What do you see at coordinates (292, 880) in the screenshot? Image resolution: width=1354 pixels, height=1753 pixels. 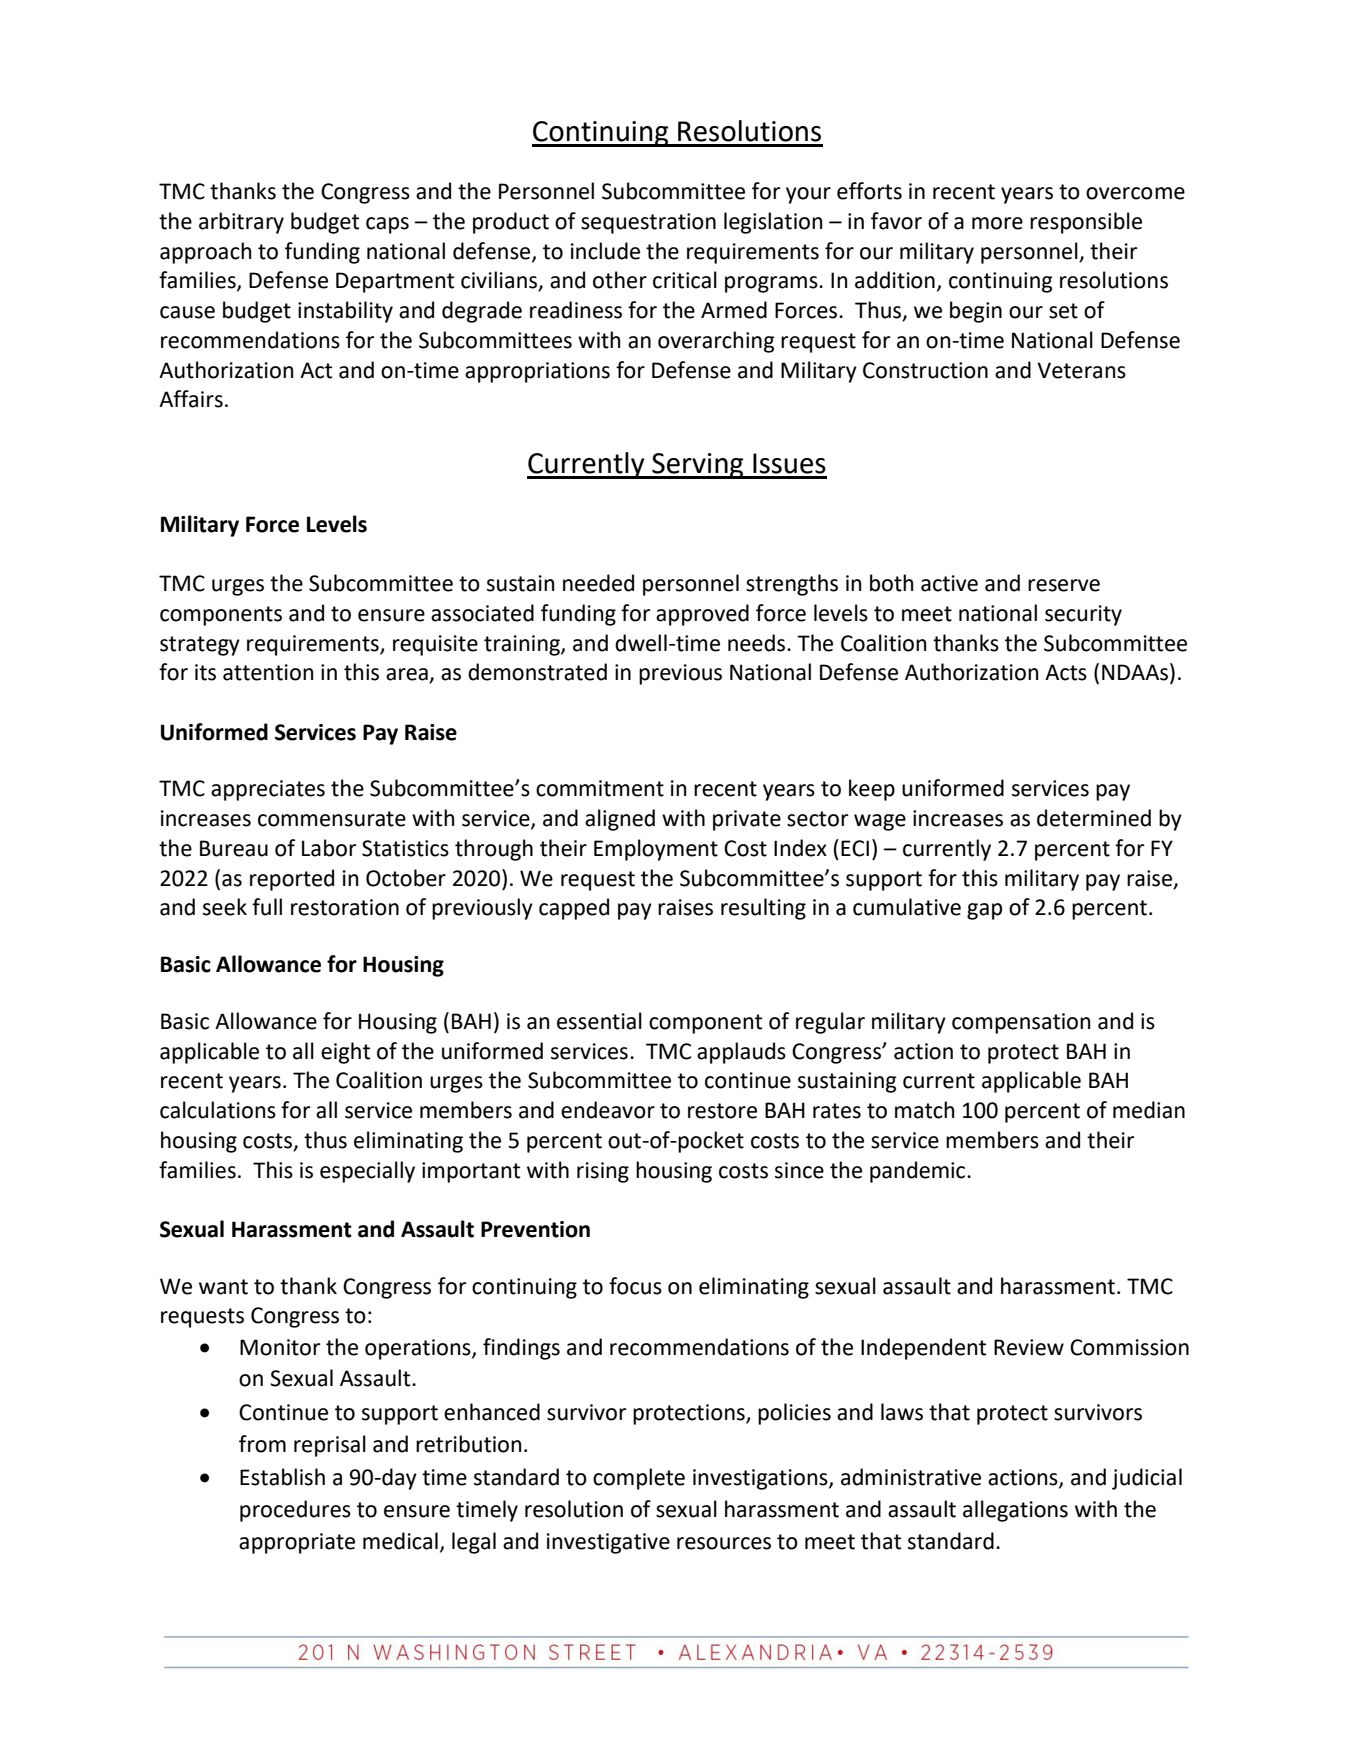 I see `reported` at bounding box center [292, 880].
